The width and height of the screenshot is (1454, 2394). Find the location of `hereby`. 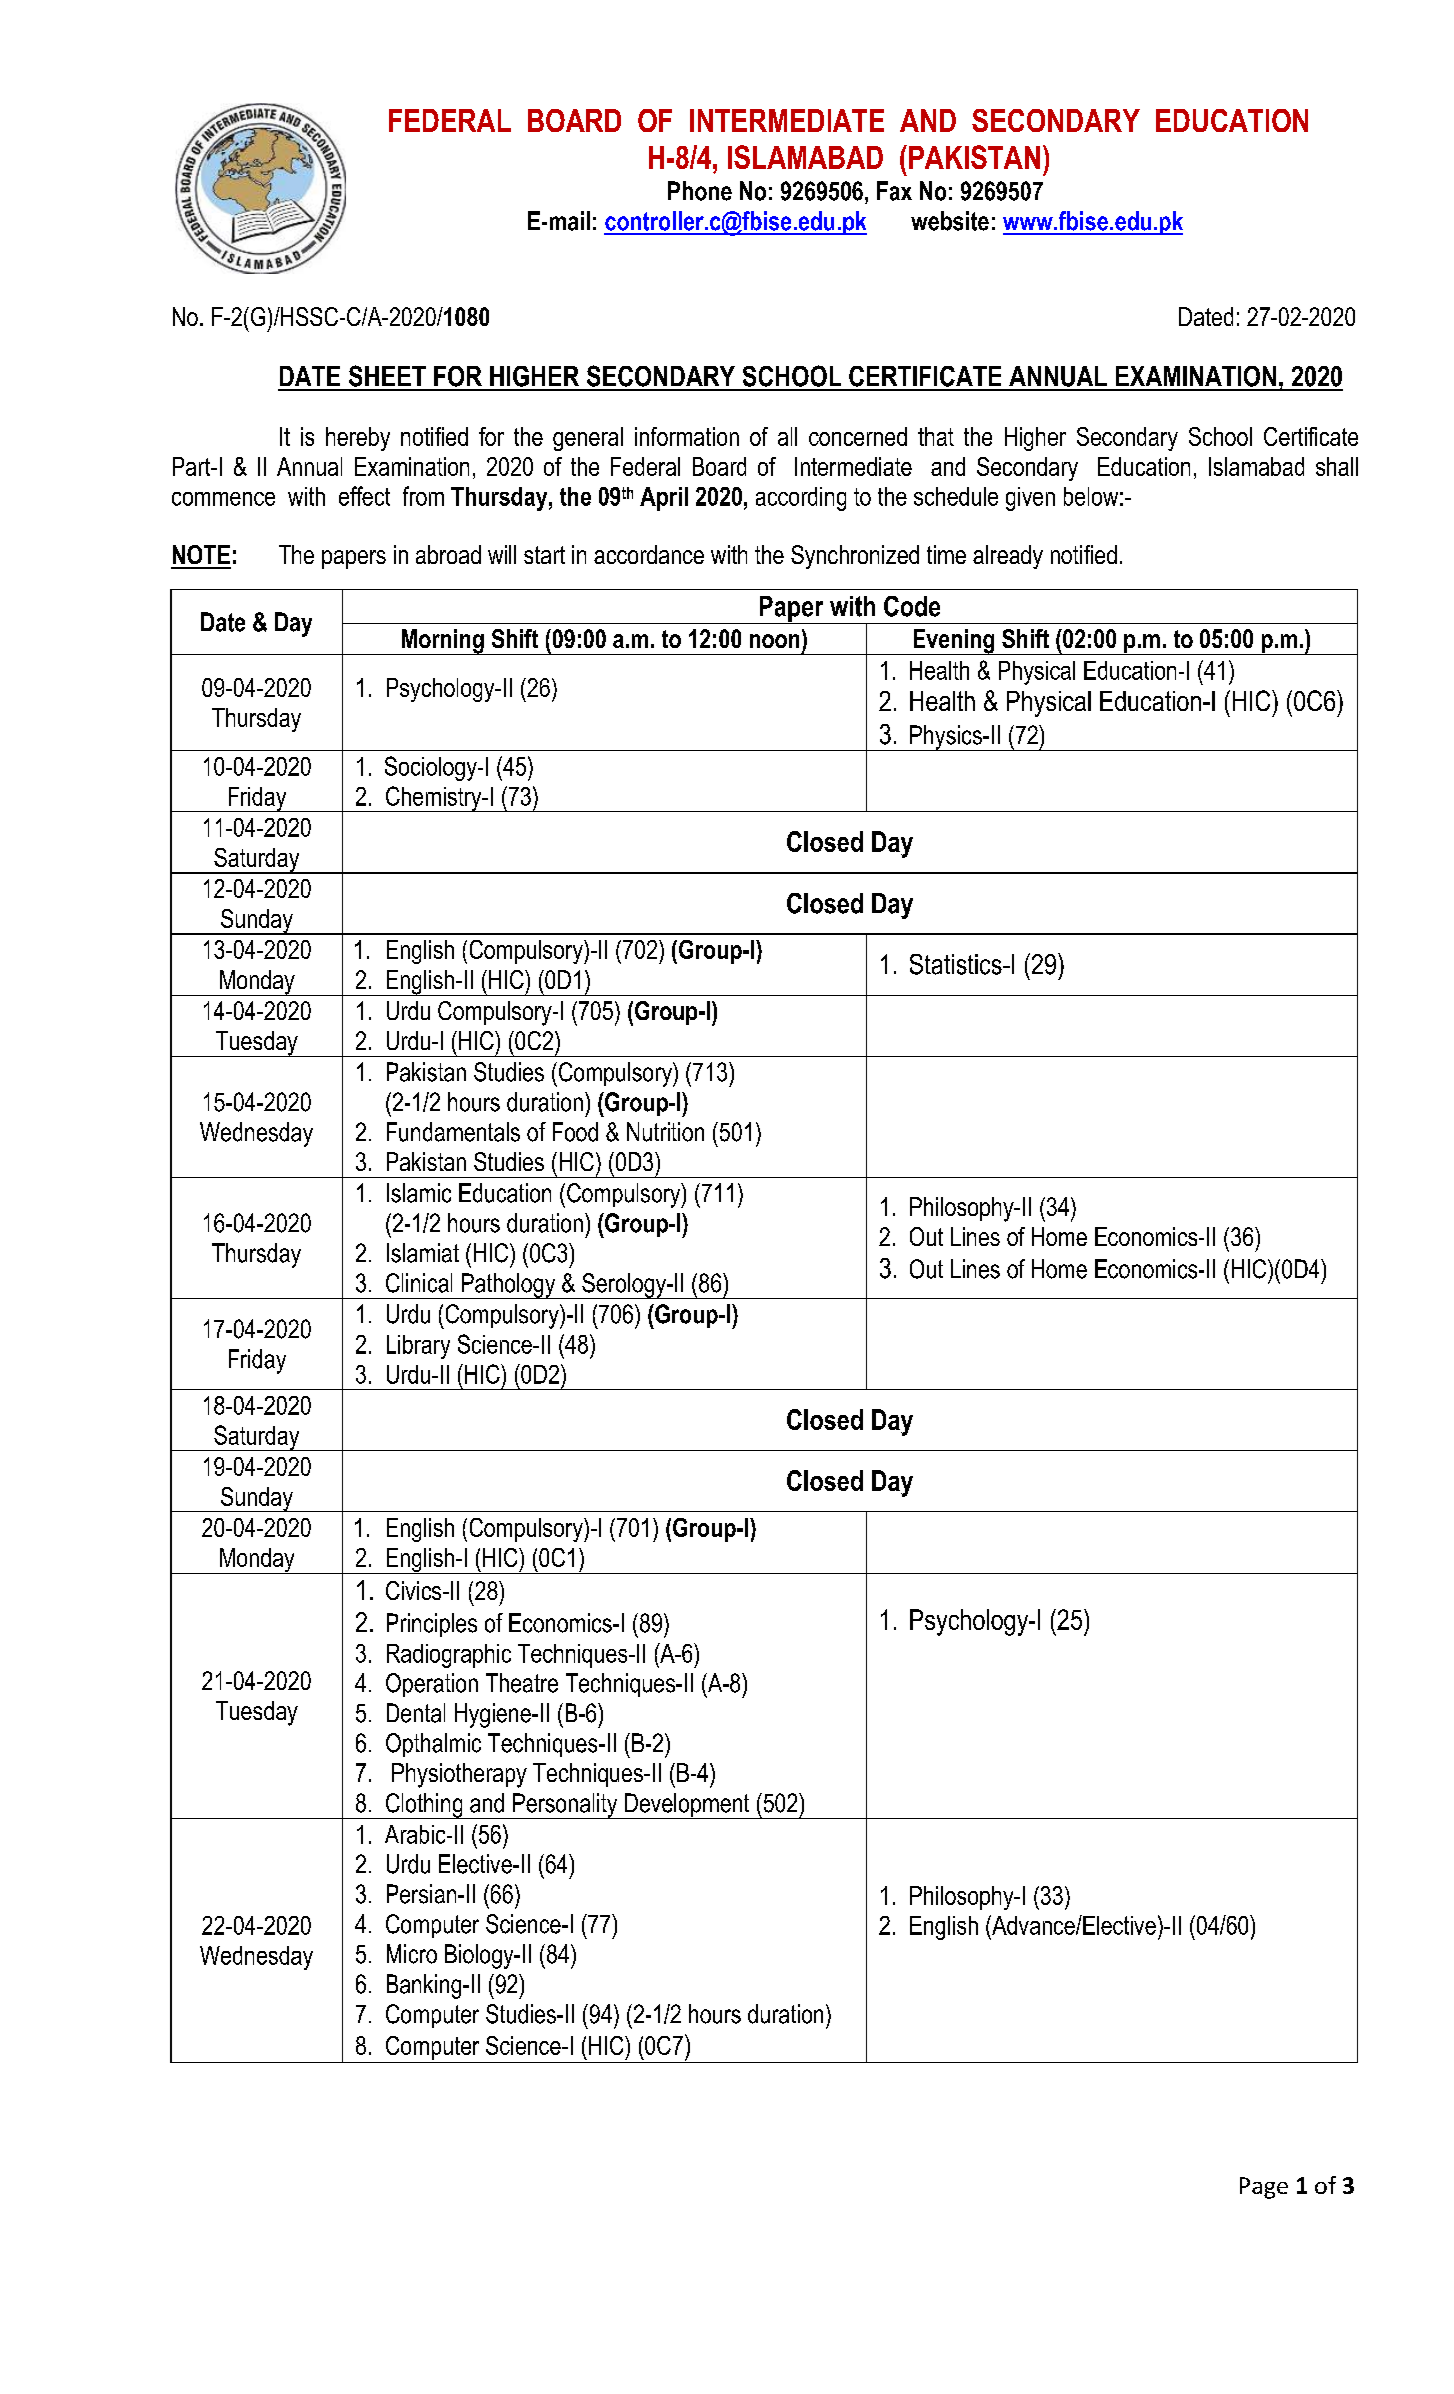

hereby is located at coordinates (358, 439).
